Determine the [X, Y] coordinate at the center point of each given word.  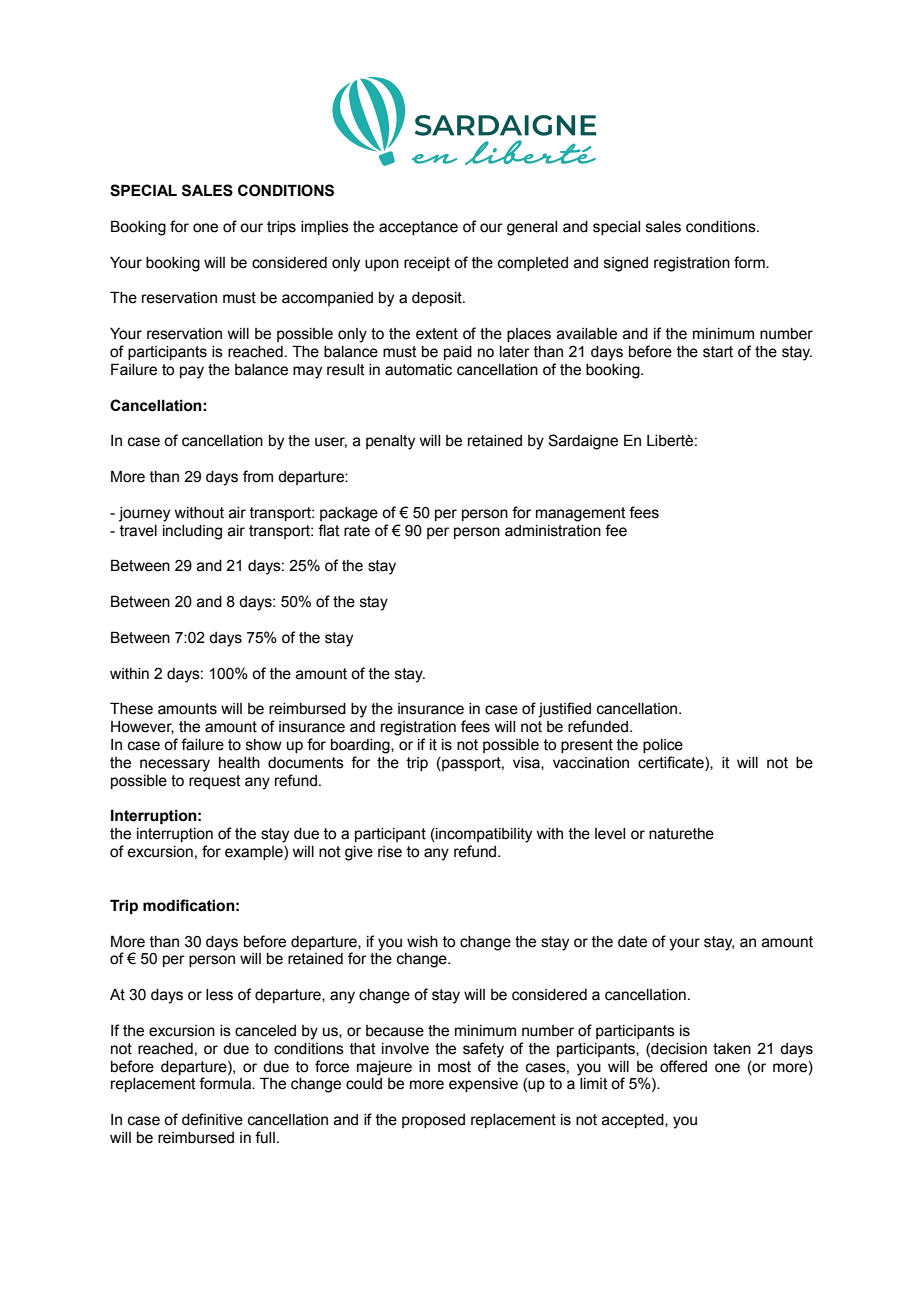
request [215, 782]
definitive [212, 1119]
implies [325, 228]
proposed [433, 1121]
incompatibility [483, 835]
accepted [634, 1121]
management [581, 514]
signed [626, 264]
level [610, 834]
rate [357, 531]
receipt [427, 264]
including [192, 532]
